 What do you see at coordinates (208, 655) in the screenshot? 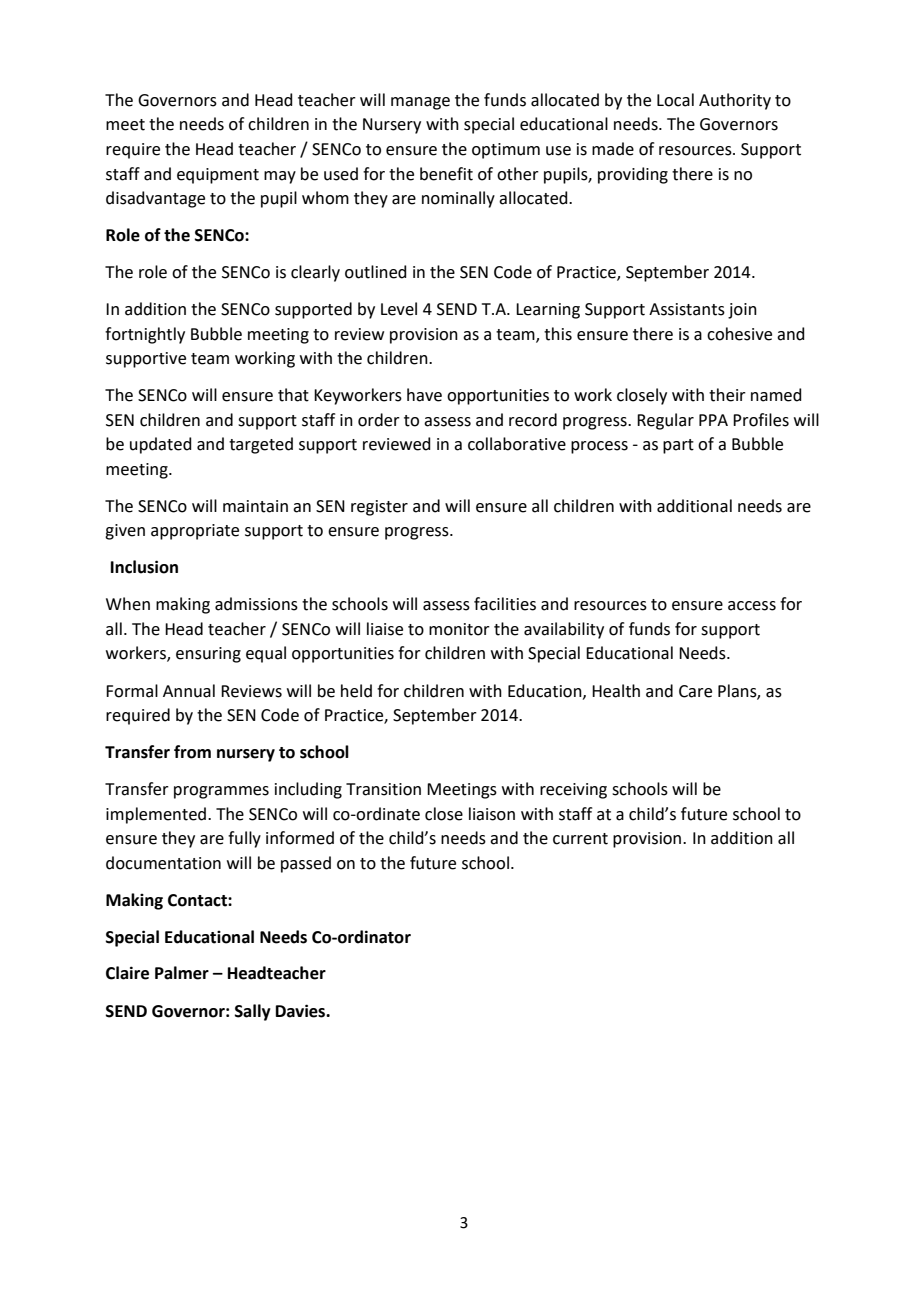
I see `ensuring` at bounding box center [208, 655].
